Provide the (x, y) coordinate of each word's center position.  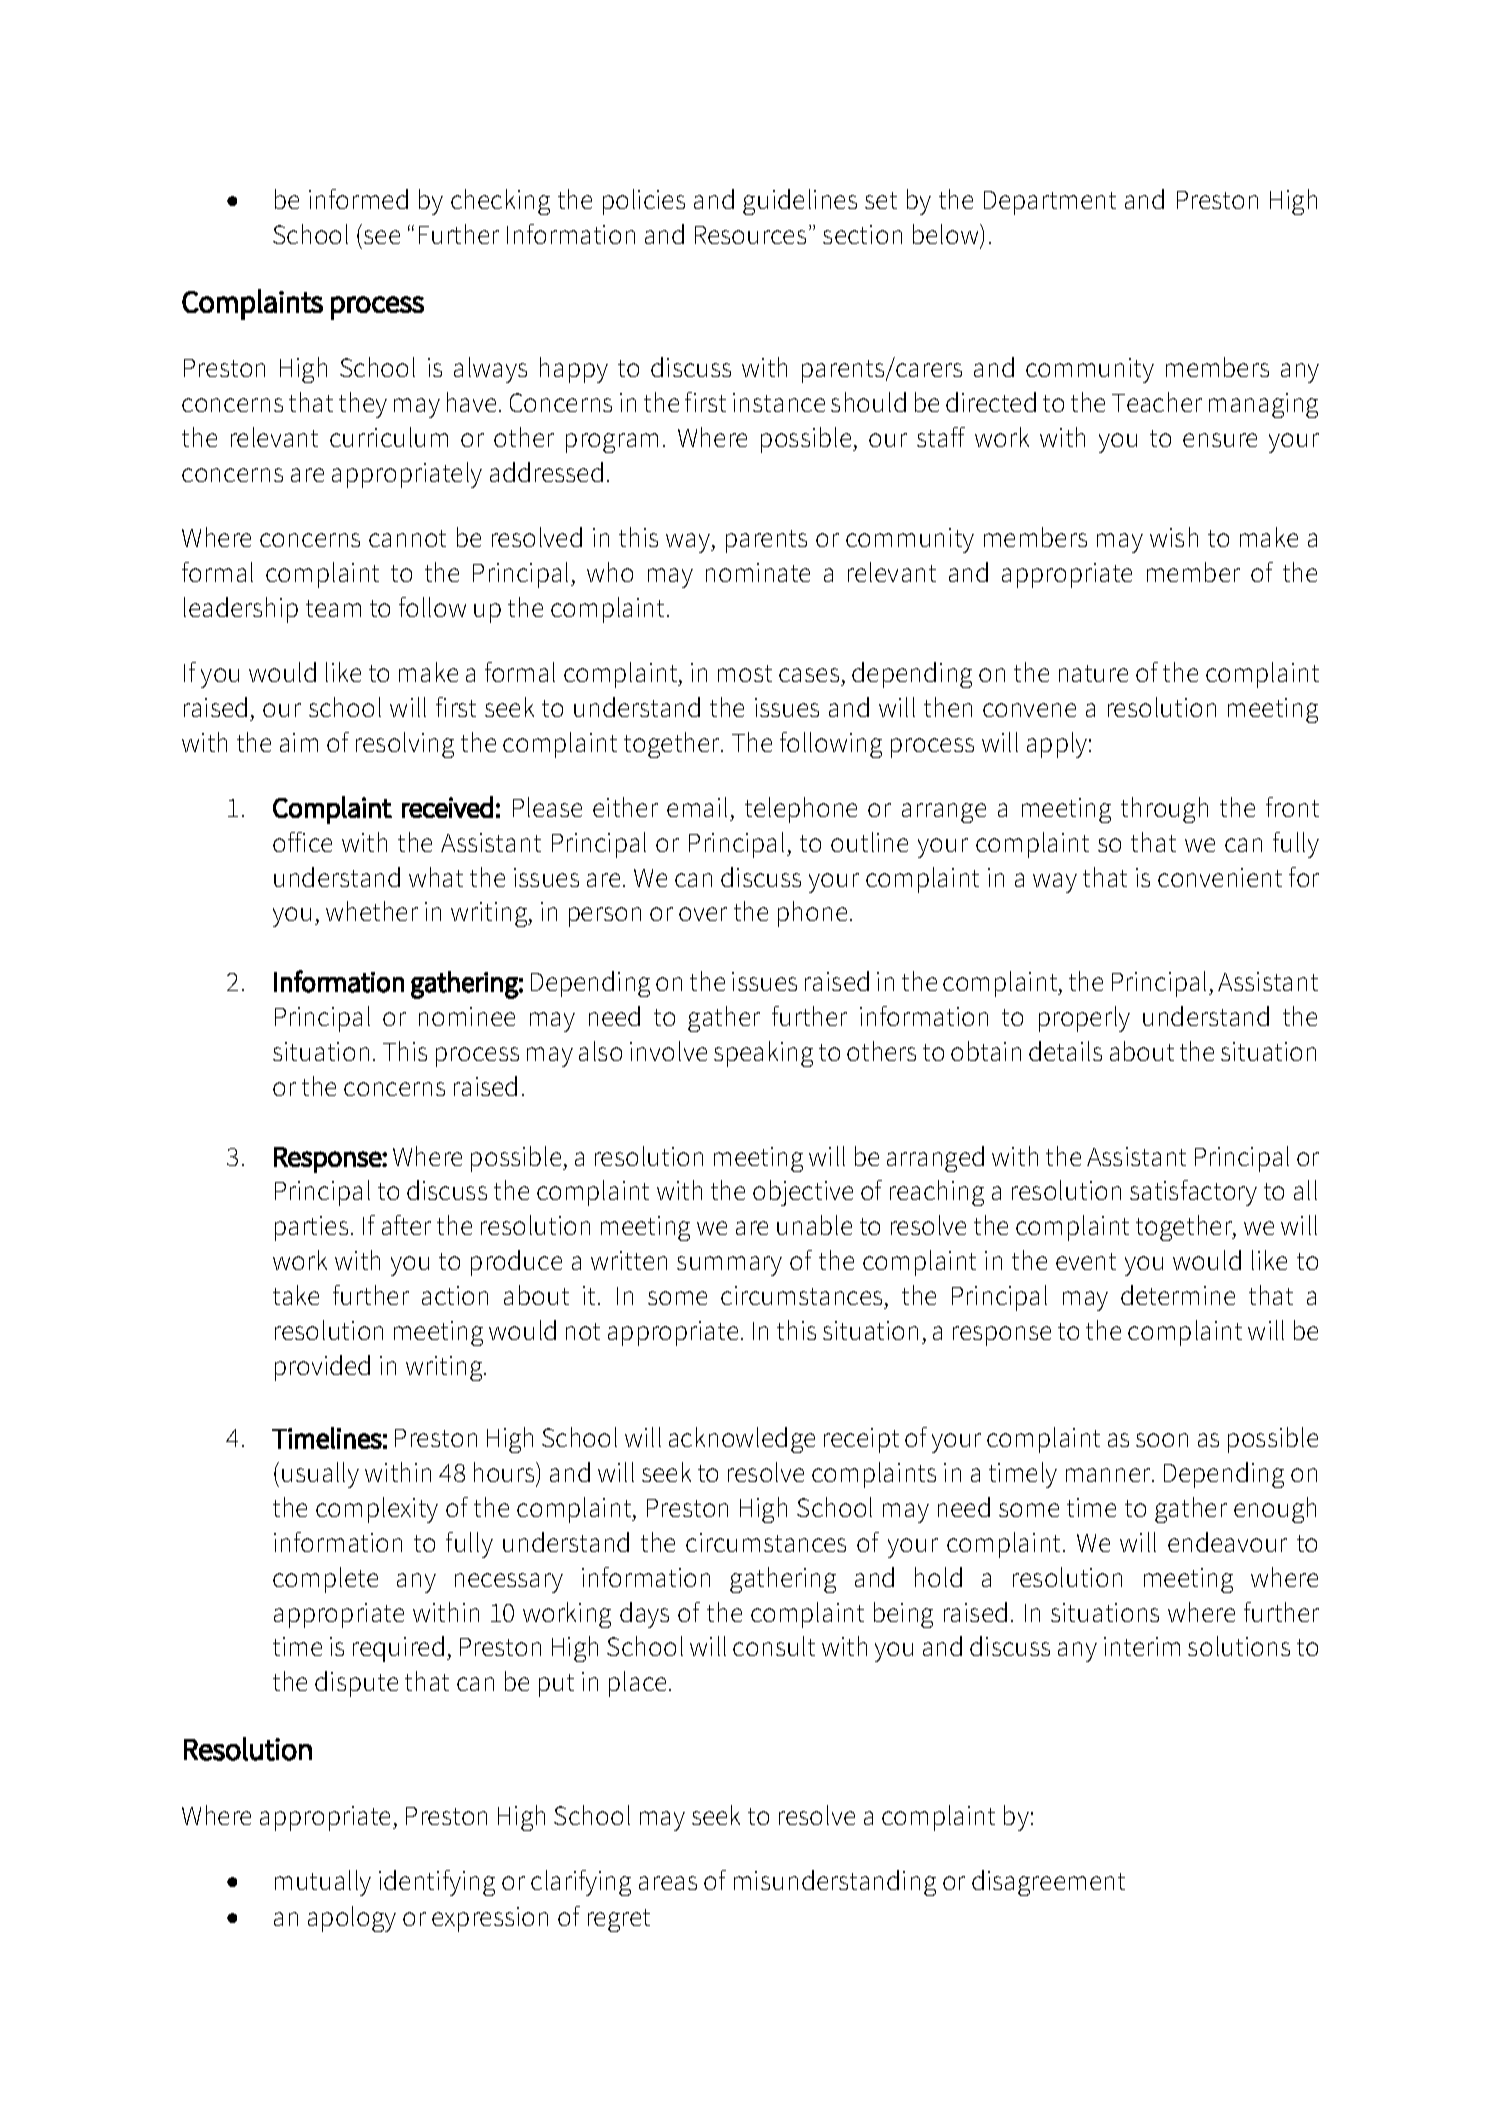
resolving (405, 745)
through (1164, 810)
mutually (323, 1883)
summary (729, 1266)
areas (668, 1883)
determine (1178, 1295)
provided (322, 1368)
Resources (750, 235)
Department (1050, 203)
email (697, 807)
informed (358, 199)
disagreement (1048, 1883)
